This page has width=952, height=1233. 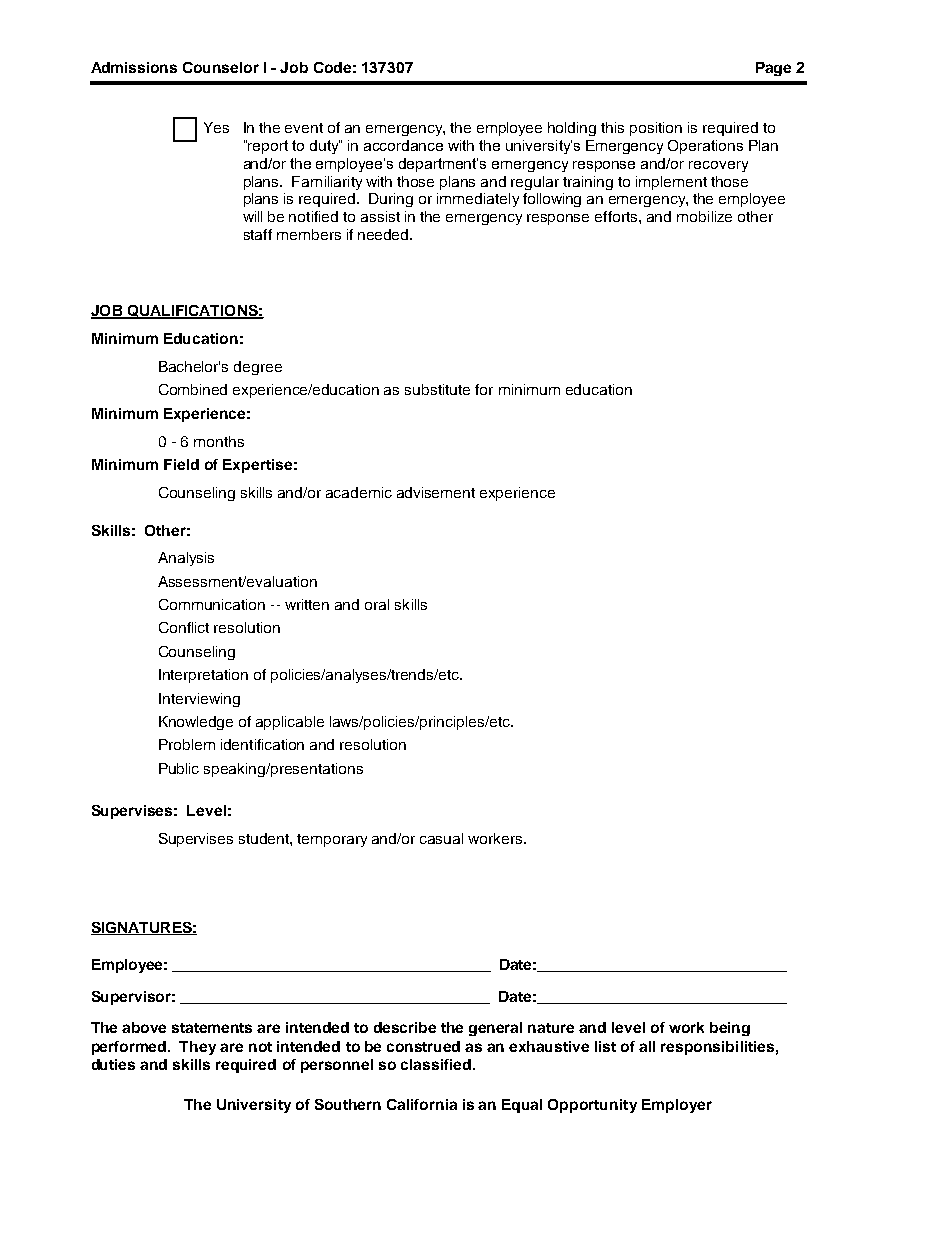 What do you see at coordinates (403, 145) in the page?
I see `accordance` at bounding box center [403, 145].
